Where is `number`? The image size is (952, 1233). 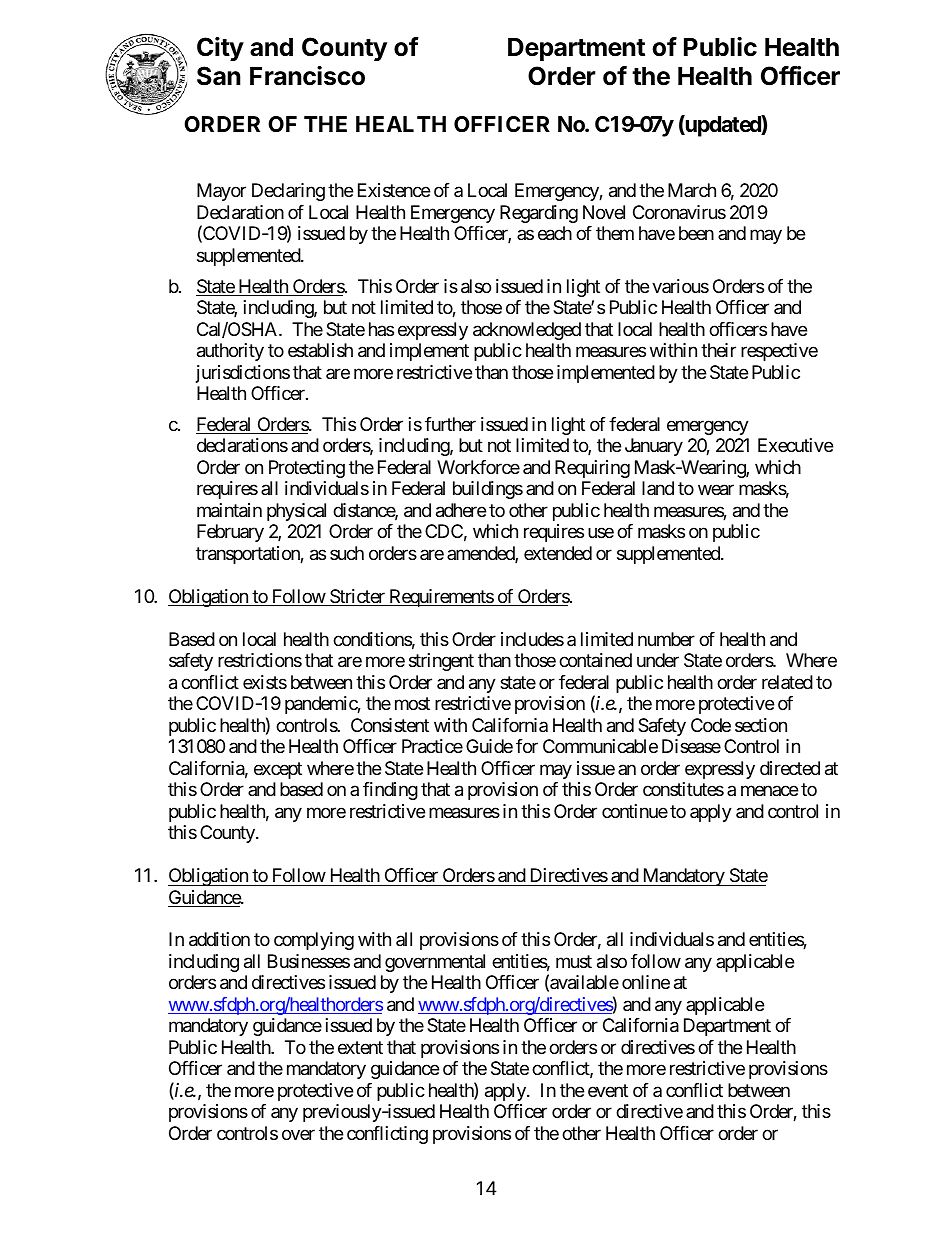
number is located at coordinates (666, 639).
